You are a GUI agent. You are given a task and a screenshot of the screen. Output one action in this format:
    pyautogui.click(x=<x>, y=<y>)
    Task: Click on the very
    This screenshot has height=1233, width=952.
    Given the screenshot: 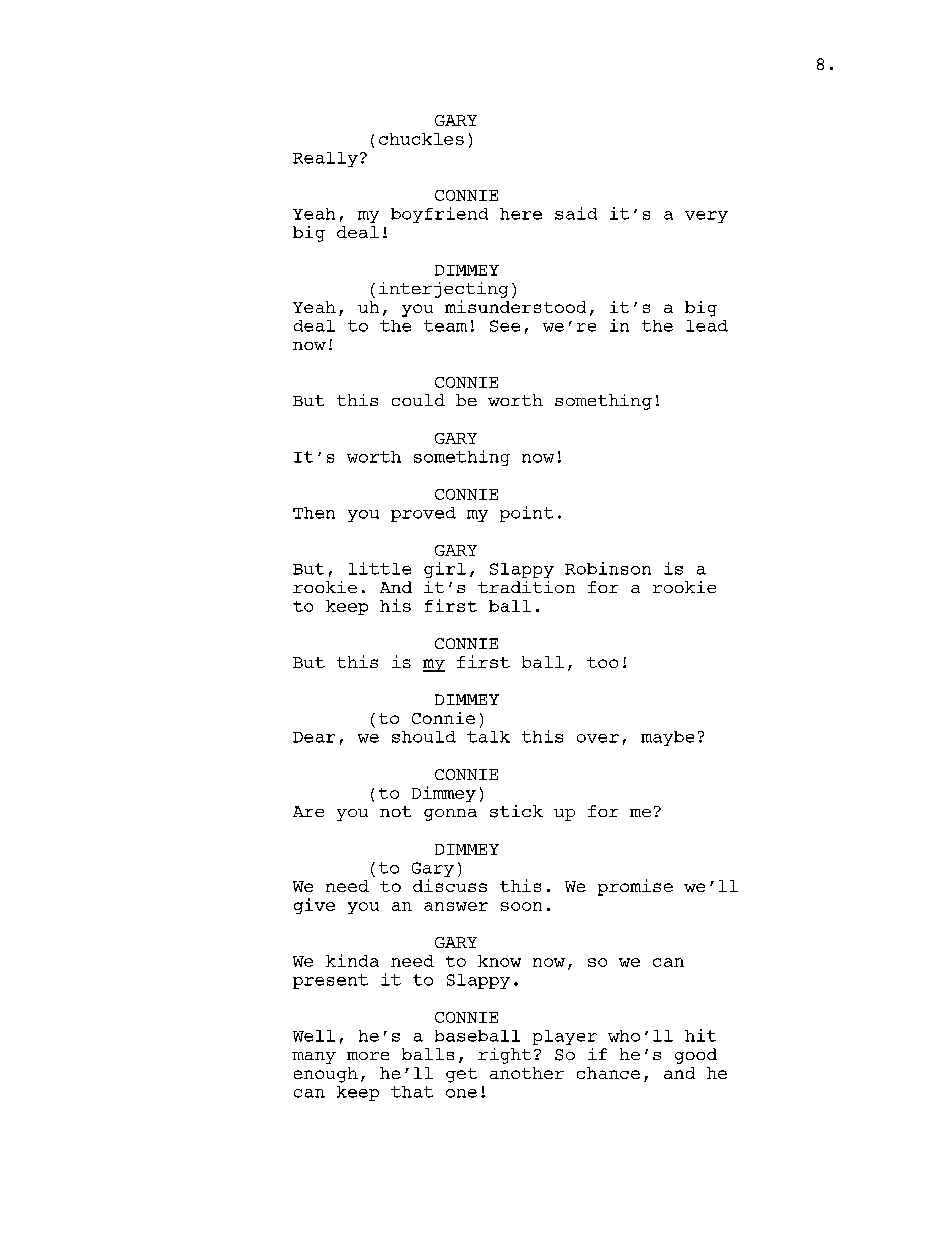 What is the action you would take?
    pyautogui.click(x=706, y=217)
